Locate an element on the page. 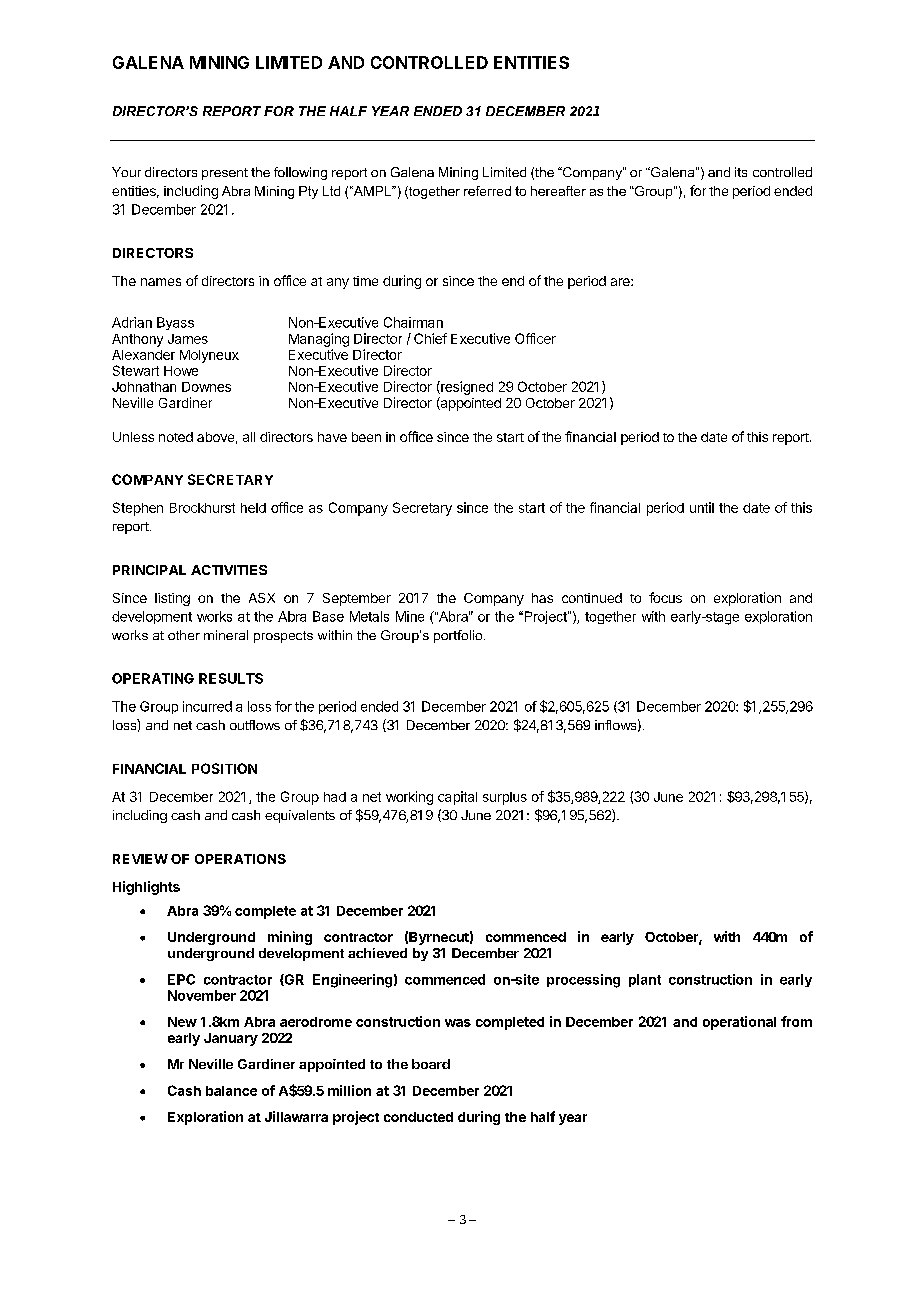  until is located at coordinates (702, 507).
